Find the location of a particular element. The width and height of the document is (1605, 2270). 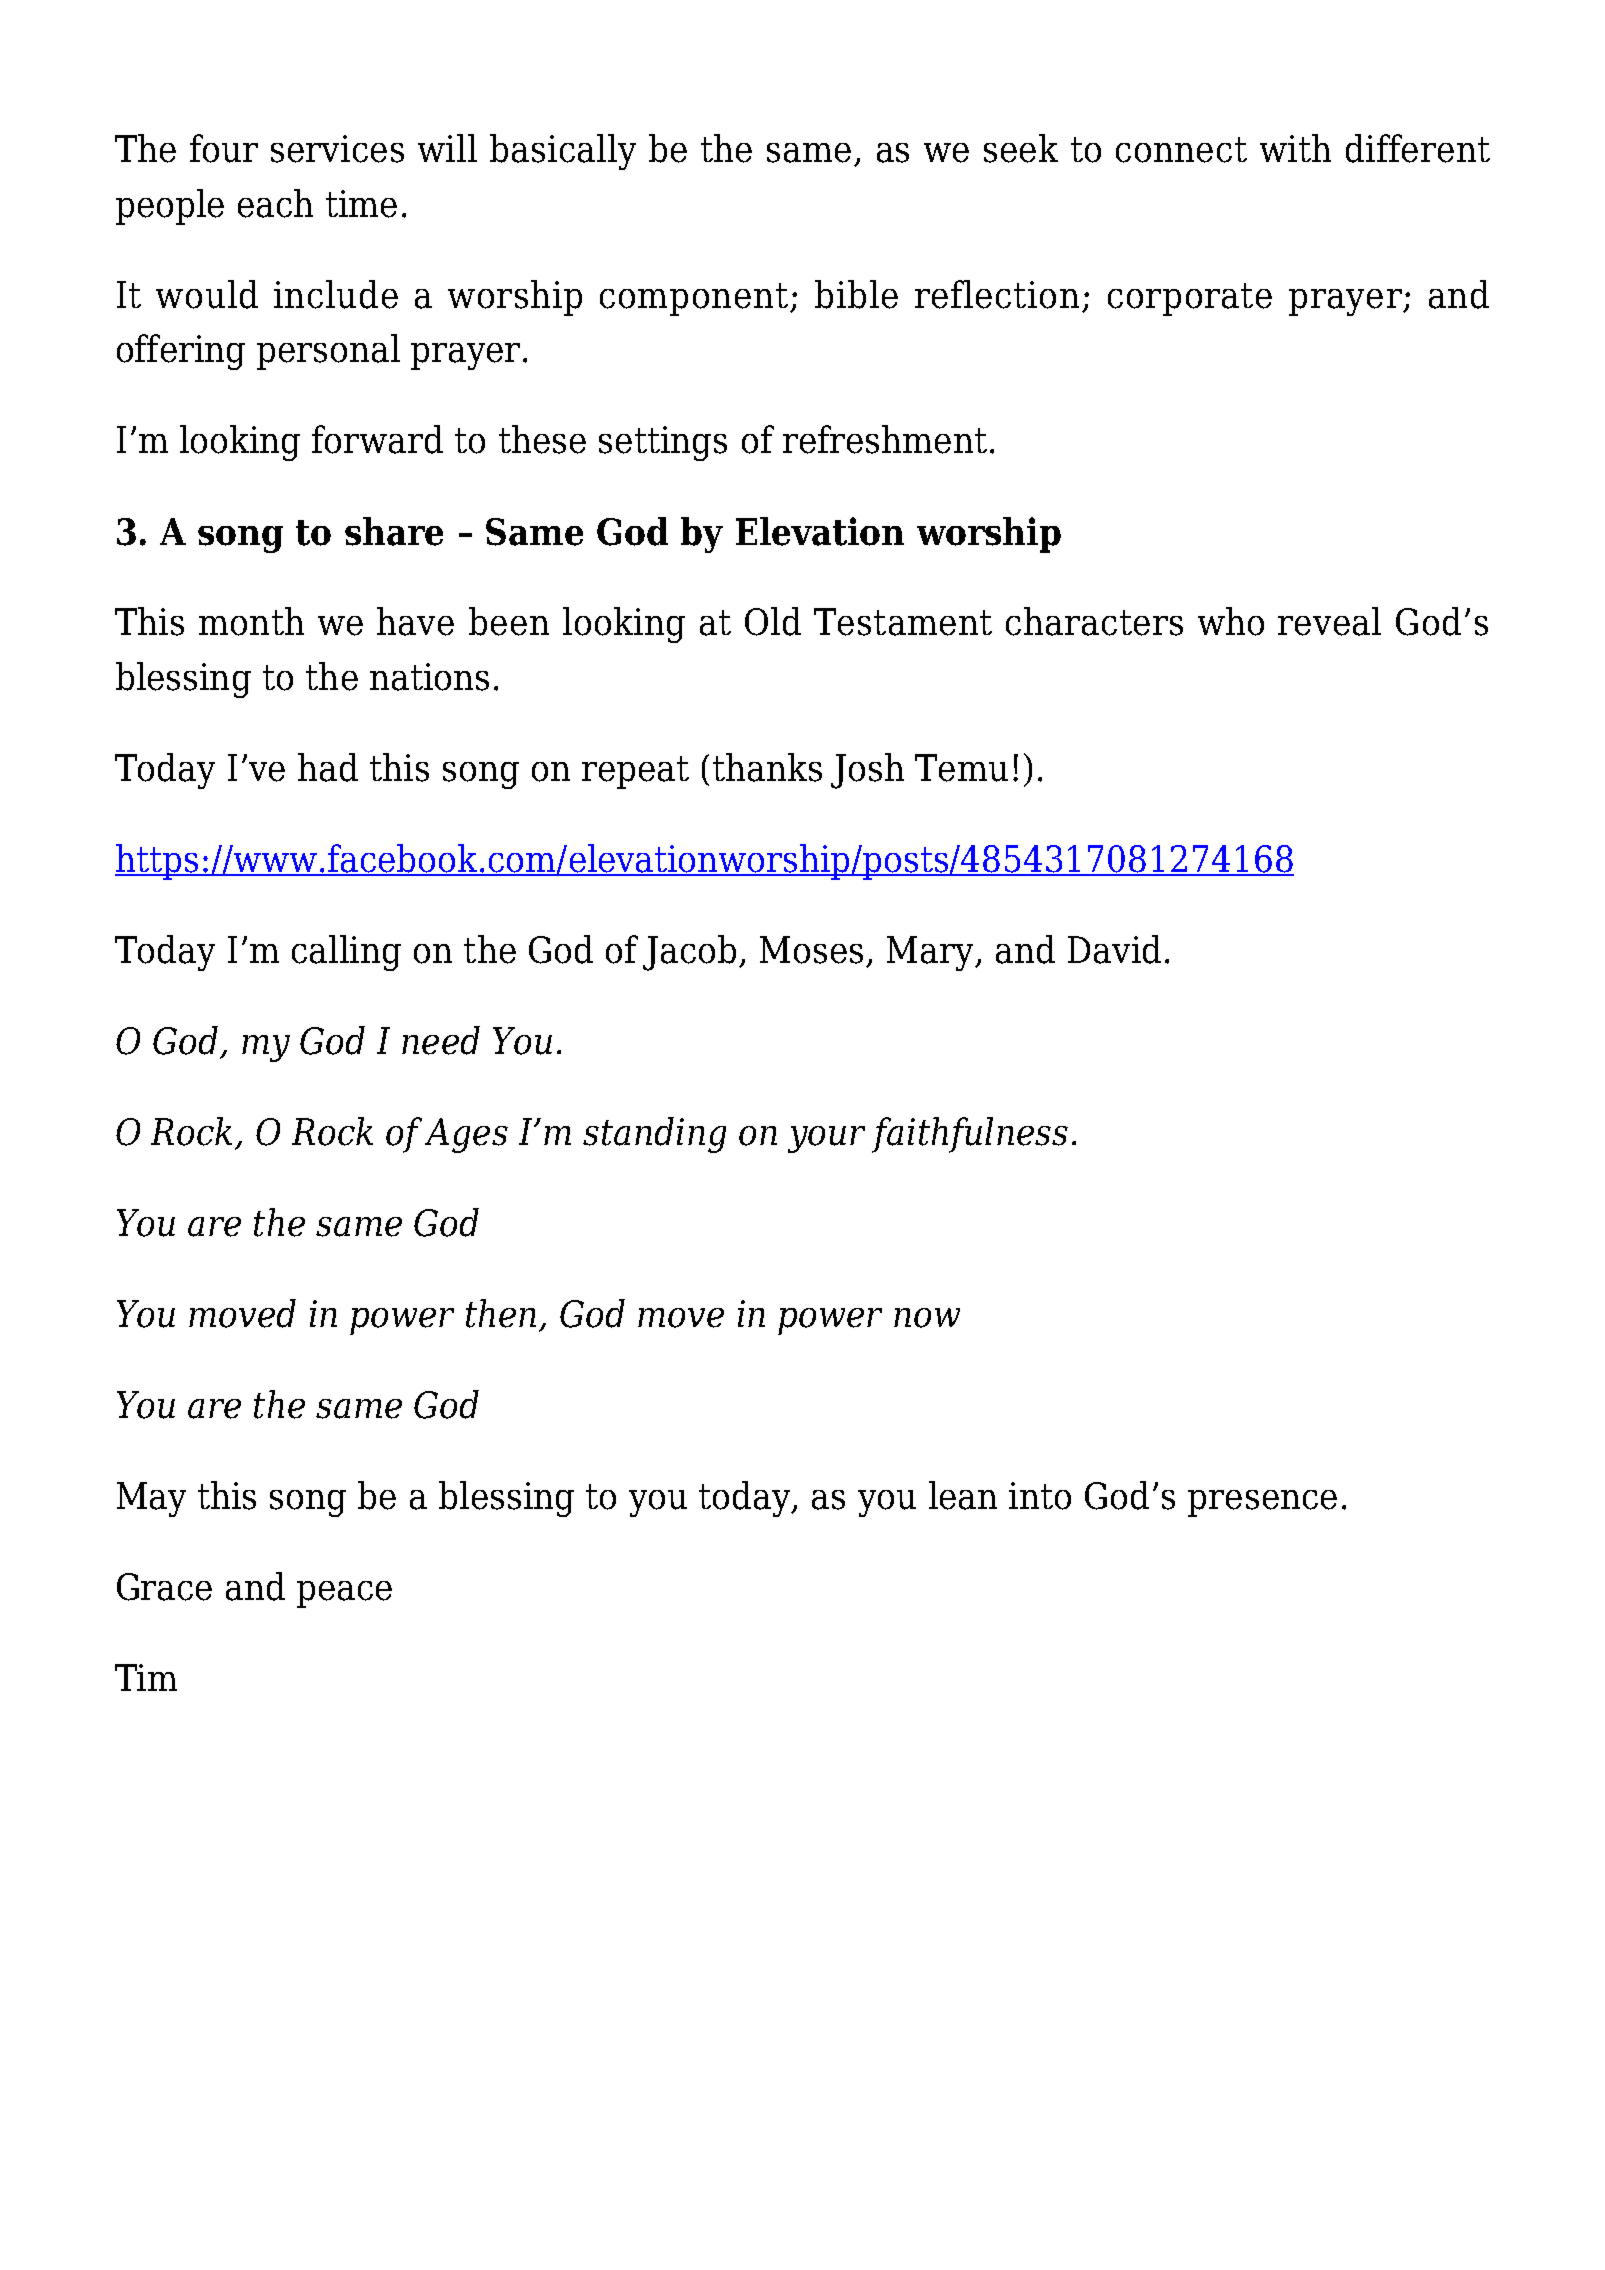

bible is located at coordinates (856, 294).
